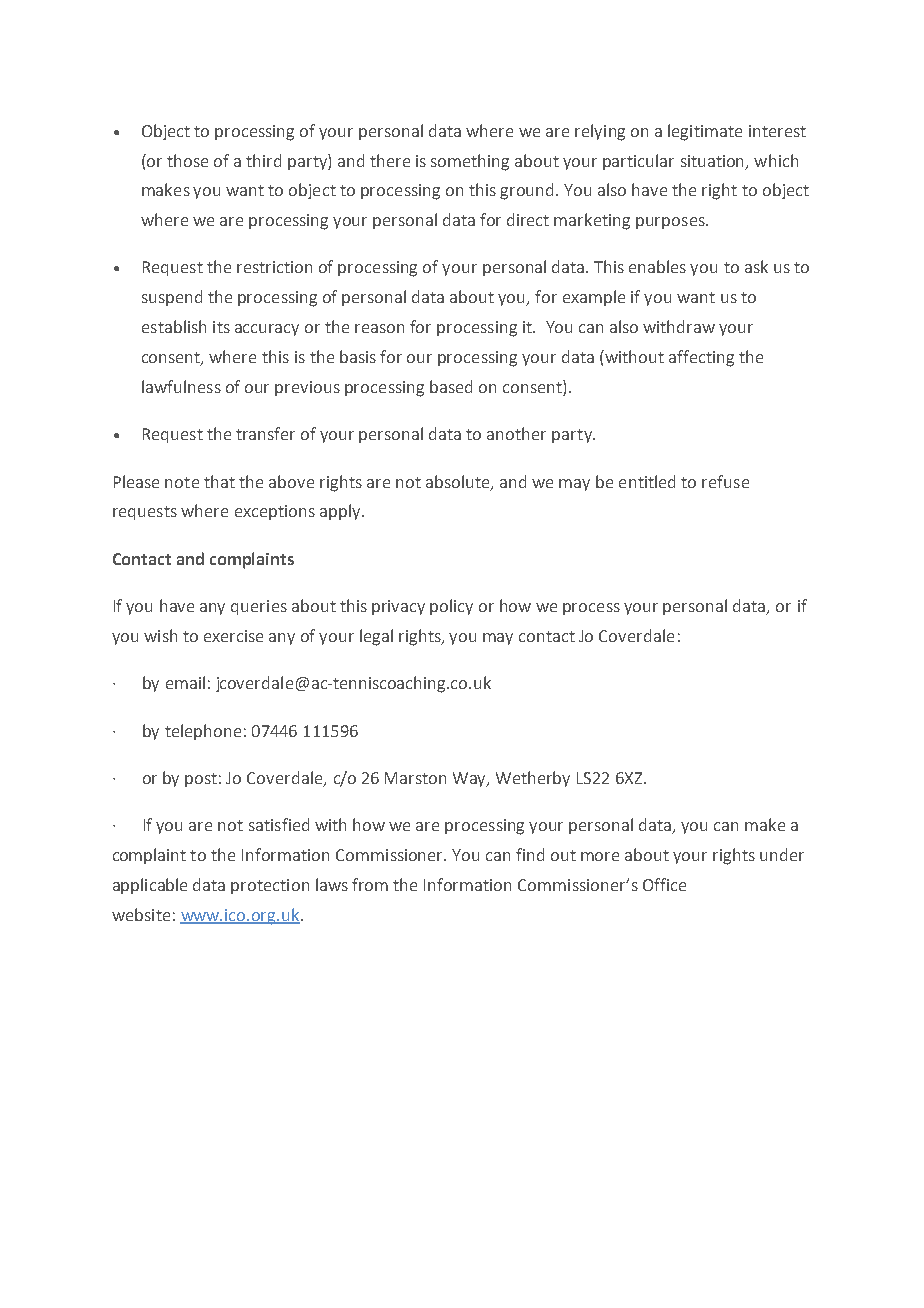 The image size is (924, 1308). I want to click on from, so click(370, 884).
